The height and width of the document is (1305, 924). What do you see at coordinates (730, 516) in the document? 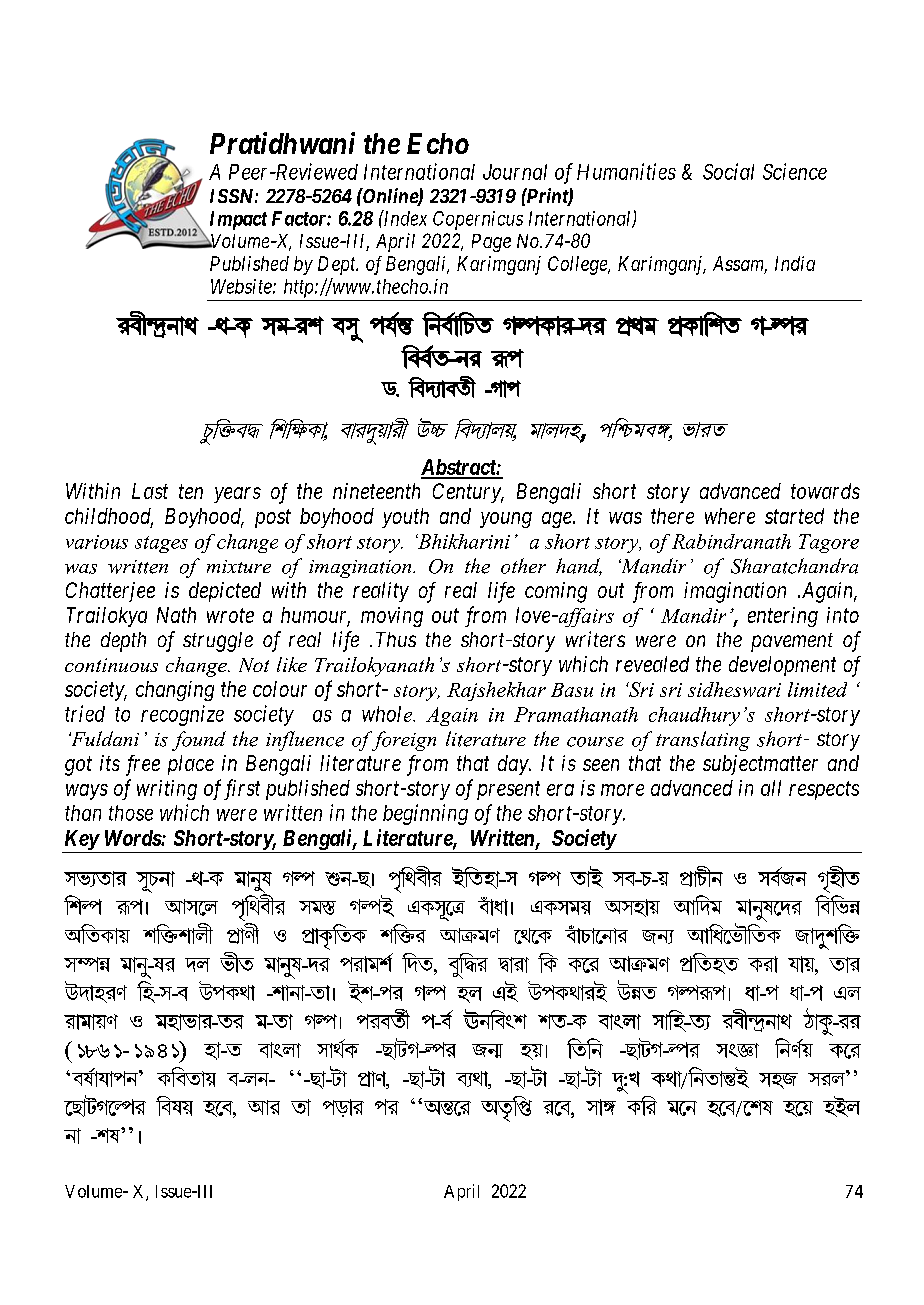
I see `where` at bounding box center [730, 516].
